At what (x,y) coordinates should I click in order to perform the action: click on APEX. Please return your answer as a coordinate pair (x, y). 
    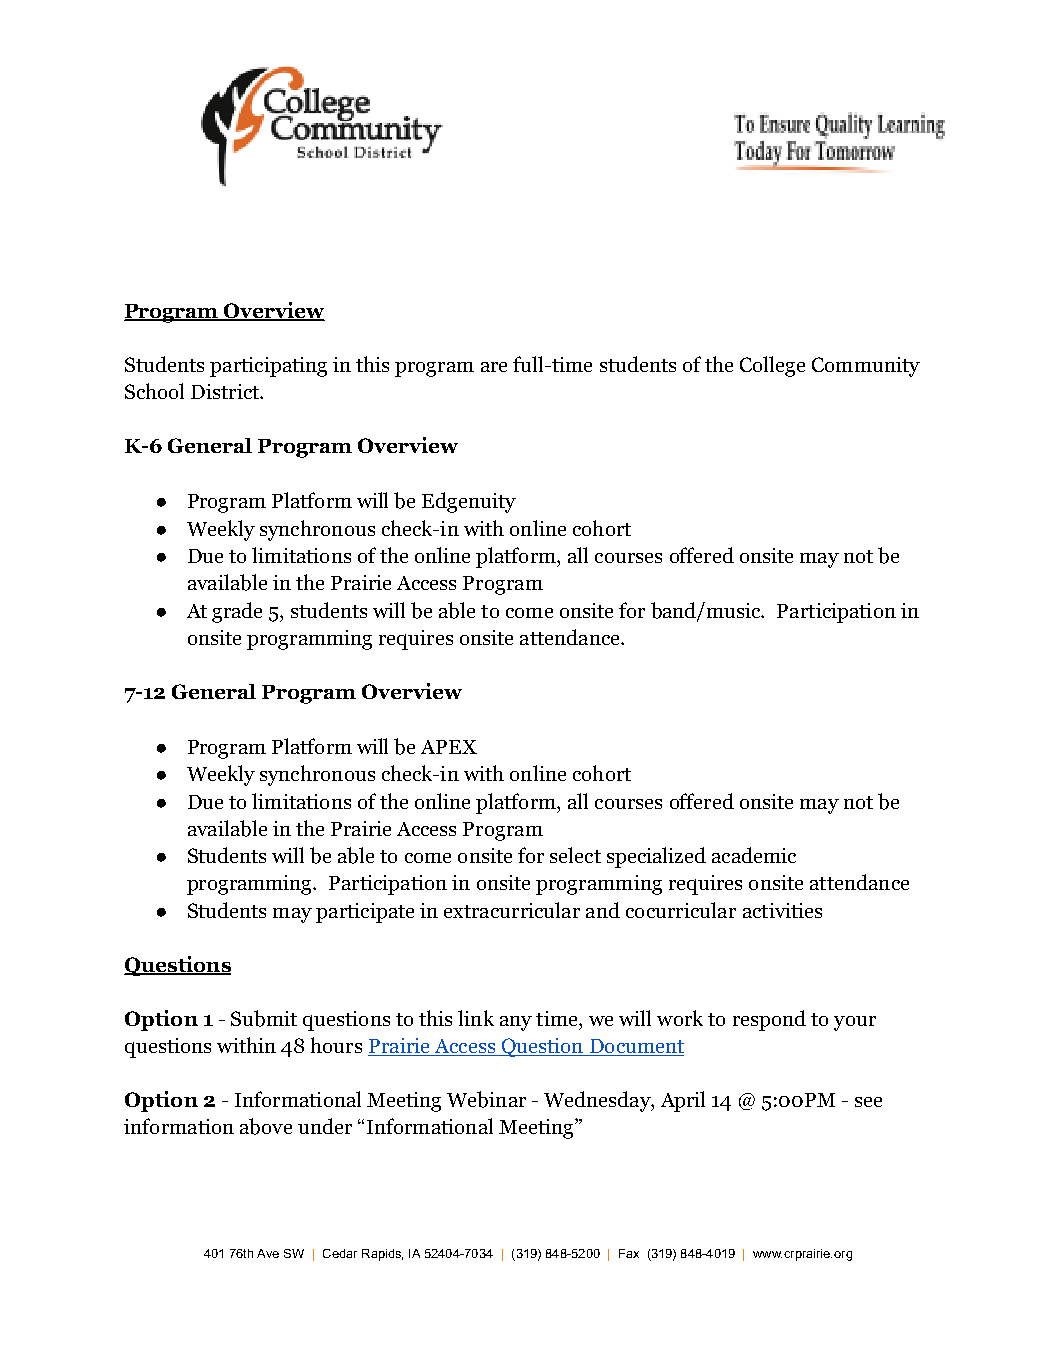
    Looking at the image, I should click on (449, 747).
